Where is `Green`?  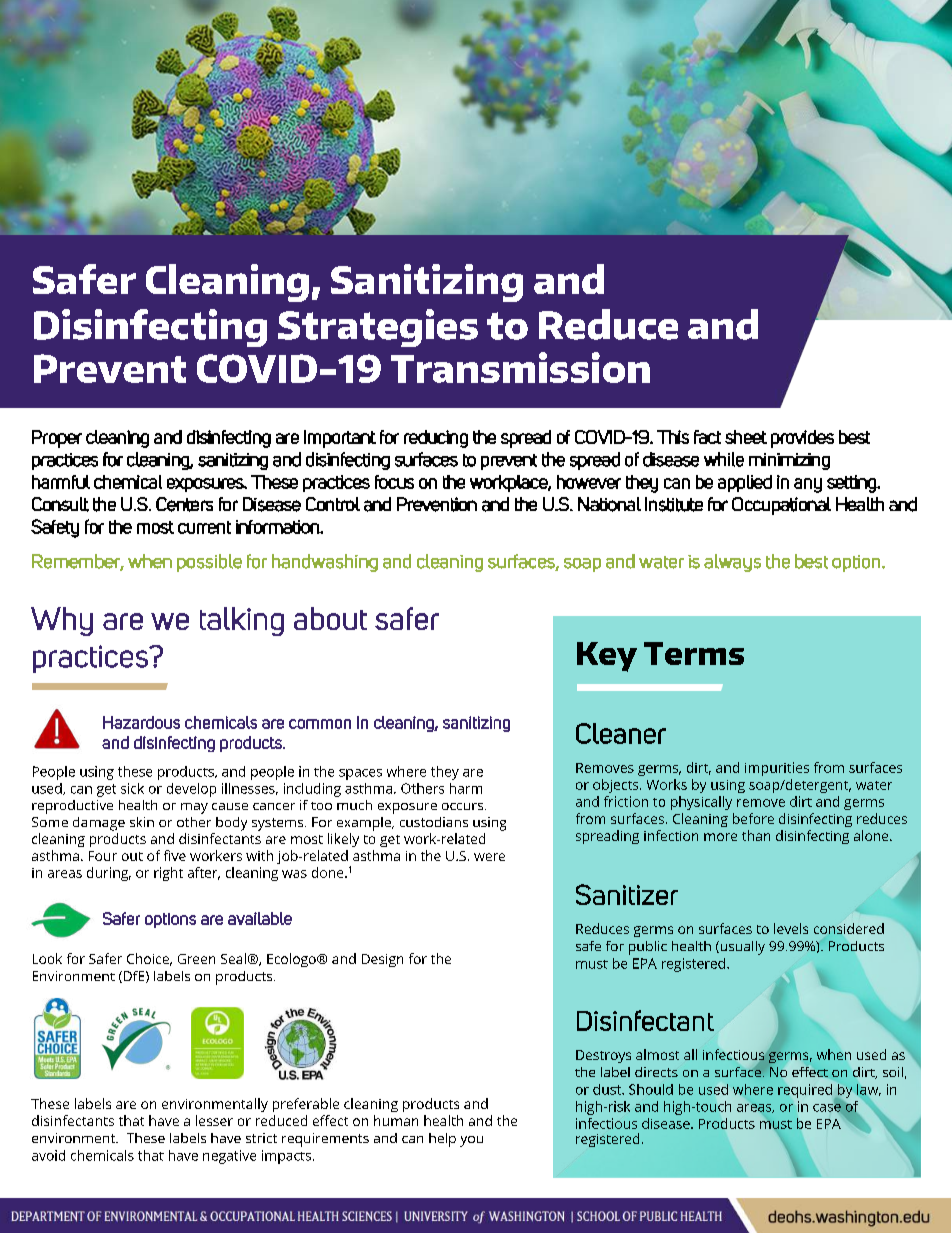 Green is located at coordinates (196, 959).
